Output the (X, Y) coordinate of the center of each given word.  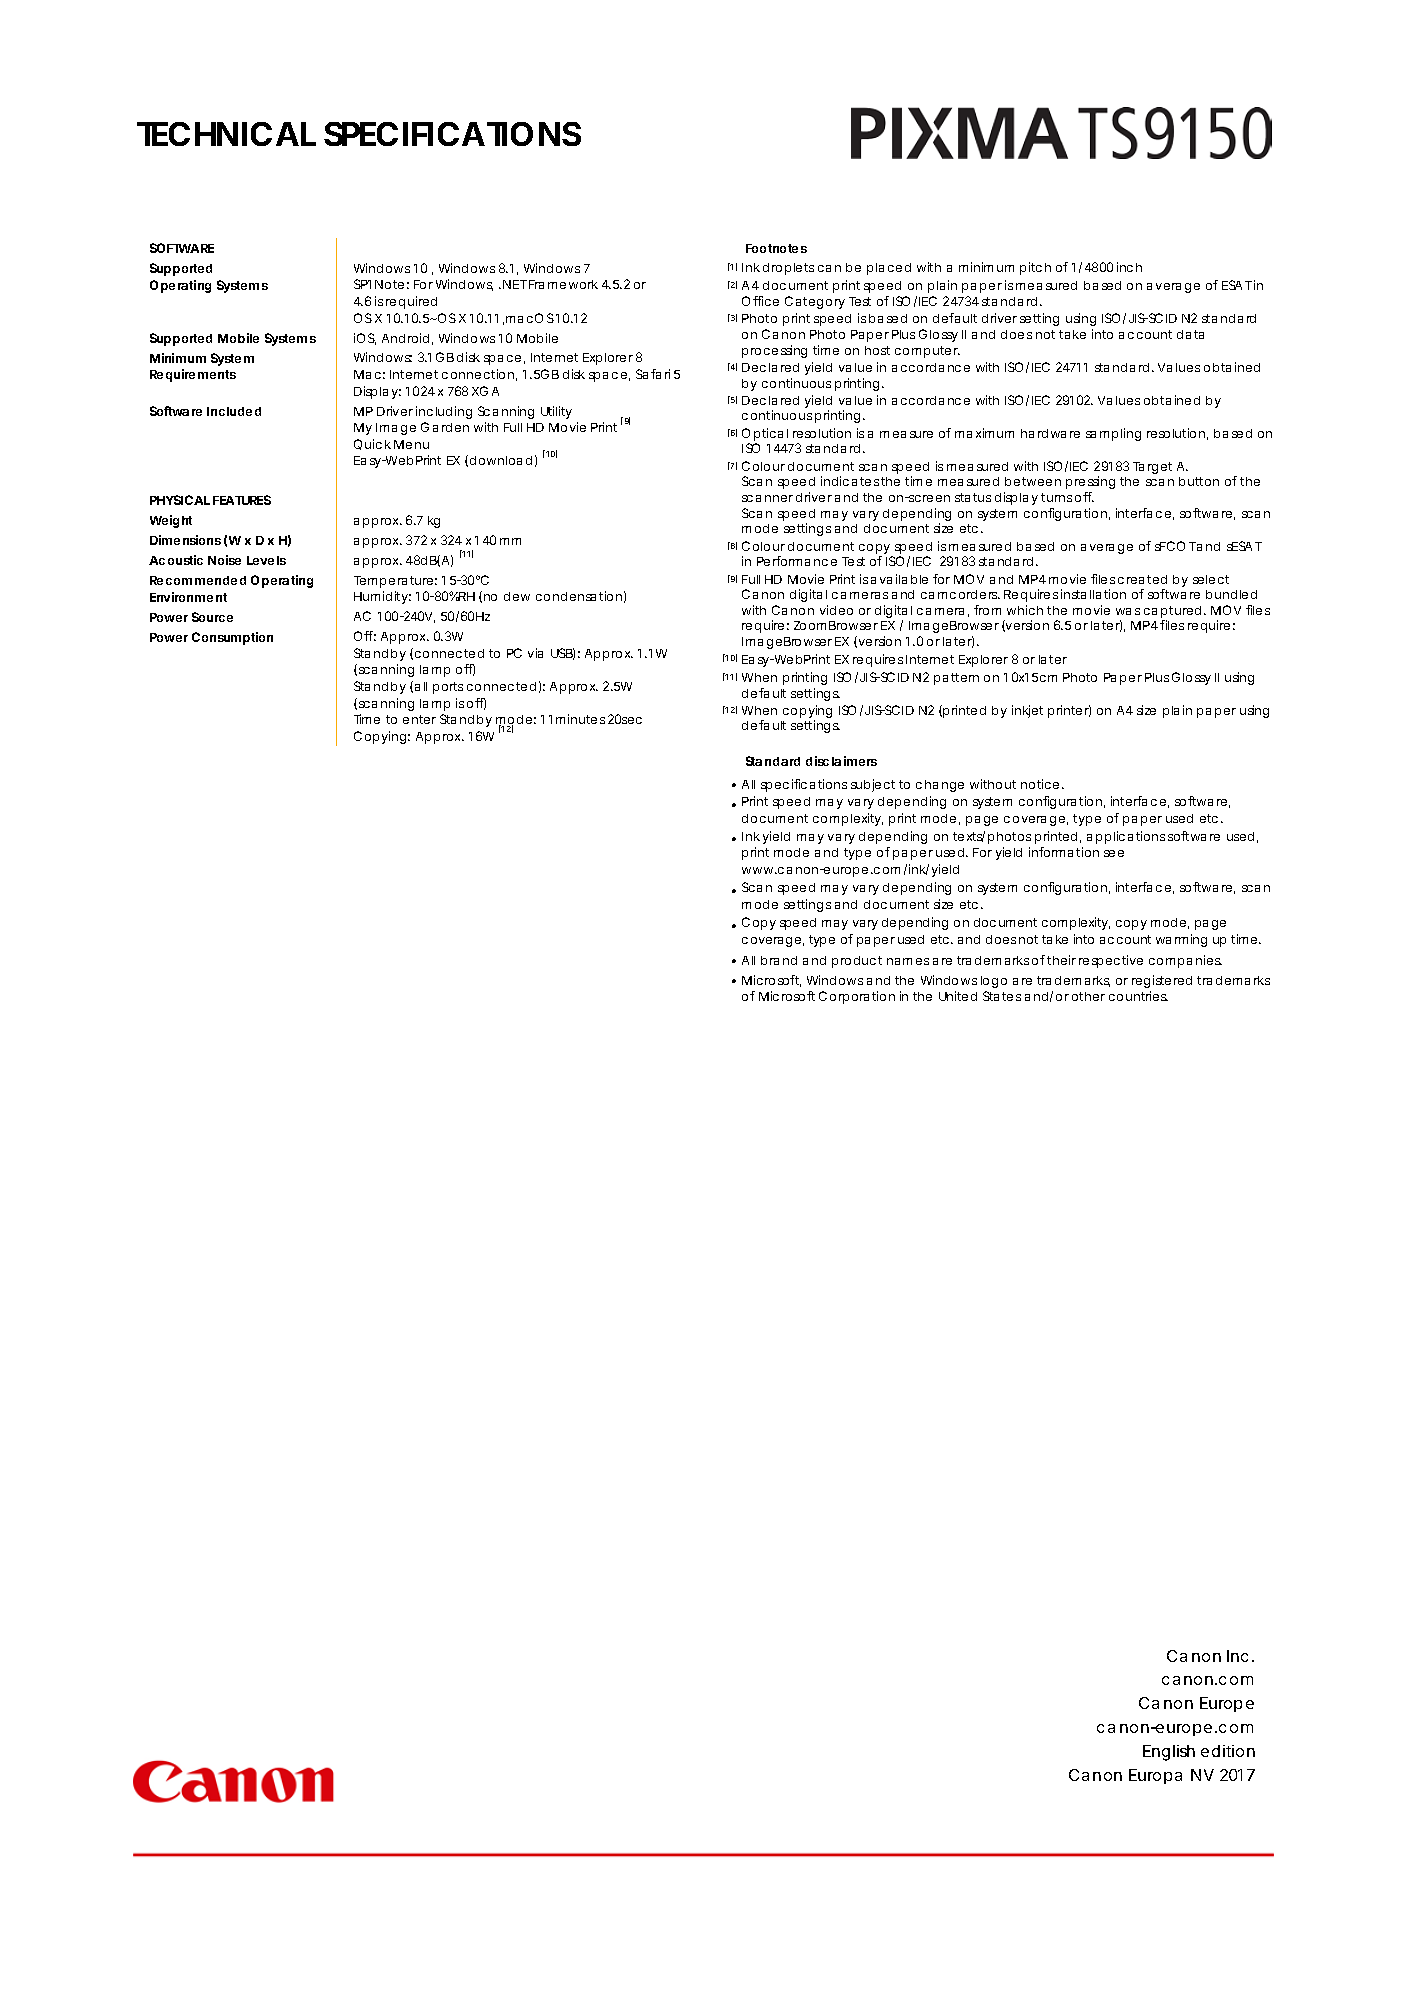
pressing (1090, 482)
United (958, 996)
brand (779, 960)
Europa (1155, 1776)
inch (1129, 267)
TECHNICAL (226, 134)
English (1169, 1753)
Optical (765, 436)
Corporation (857, 997)
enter (419, 719)
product (857, 962)
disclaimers (841, 761)
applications (1126, 837)
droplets (788, 269)
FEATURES (242, 500)
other (1088, 996)
